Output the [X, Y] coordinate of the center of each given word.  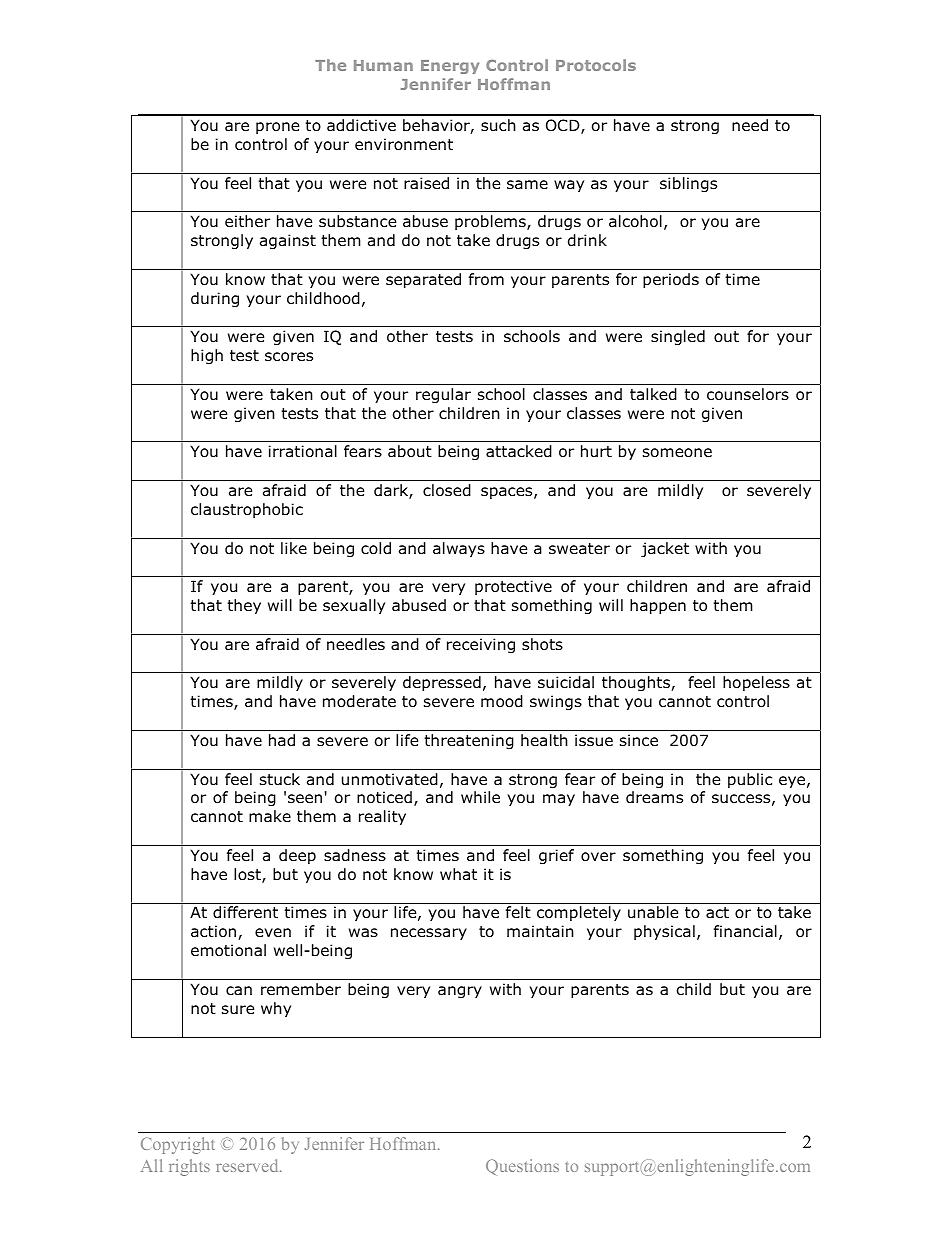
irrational [303, 451]
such [498, 125]
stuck [280, 779]
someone [677, 453]
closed [447, 490]
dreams [654, 797]
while [480, 797]
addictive [361, 125]
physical [664, 932]
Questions [522, 1167]
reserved [248, 1165]
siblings [688, 184]
